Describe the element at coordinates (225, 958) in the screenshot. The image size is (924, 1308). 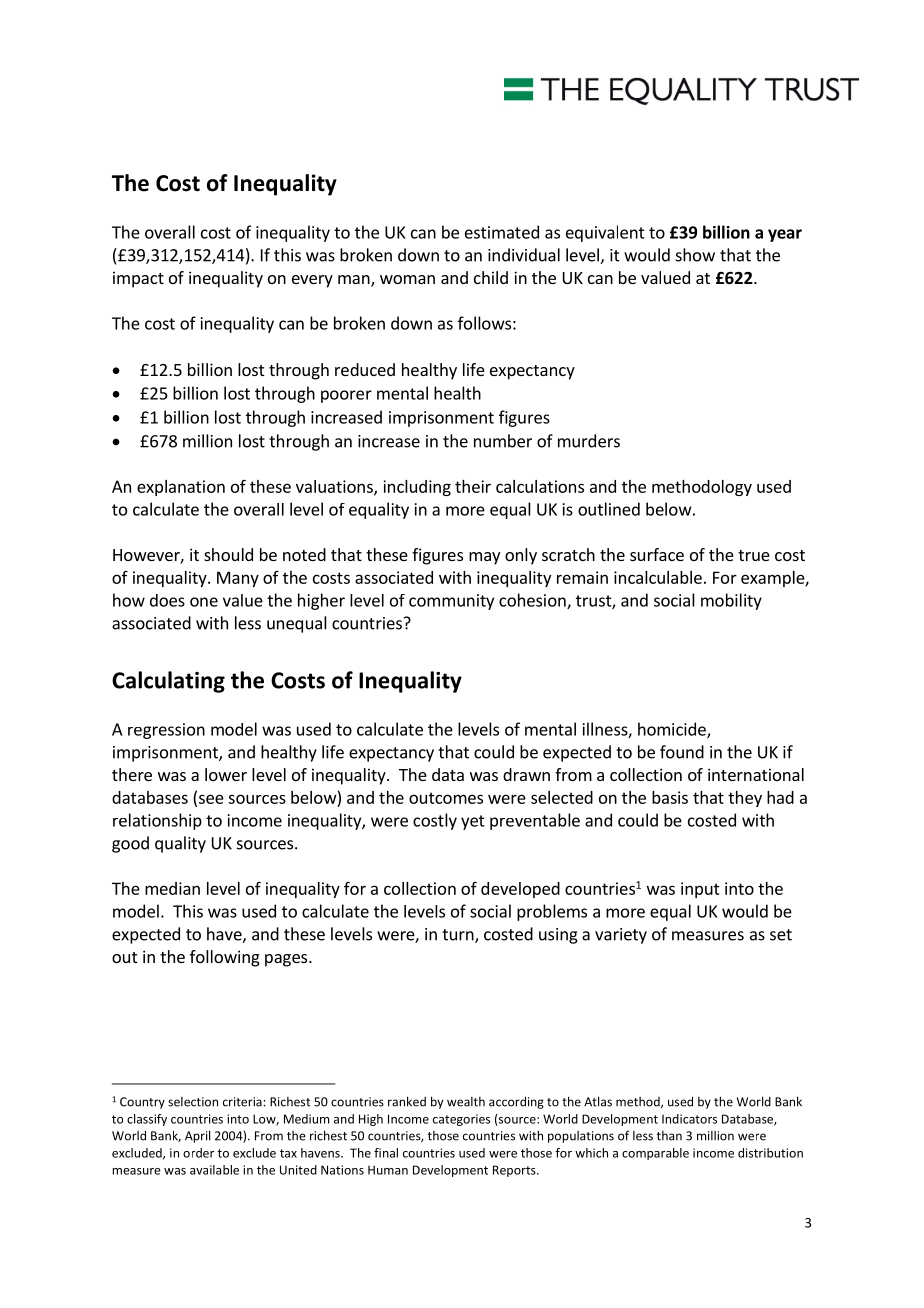
I see `following` at that location.
